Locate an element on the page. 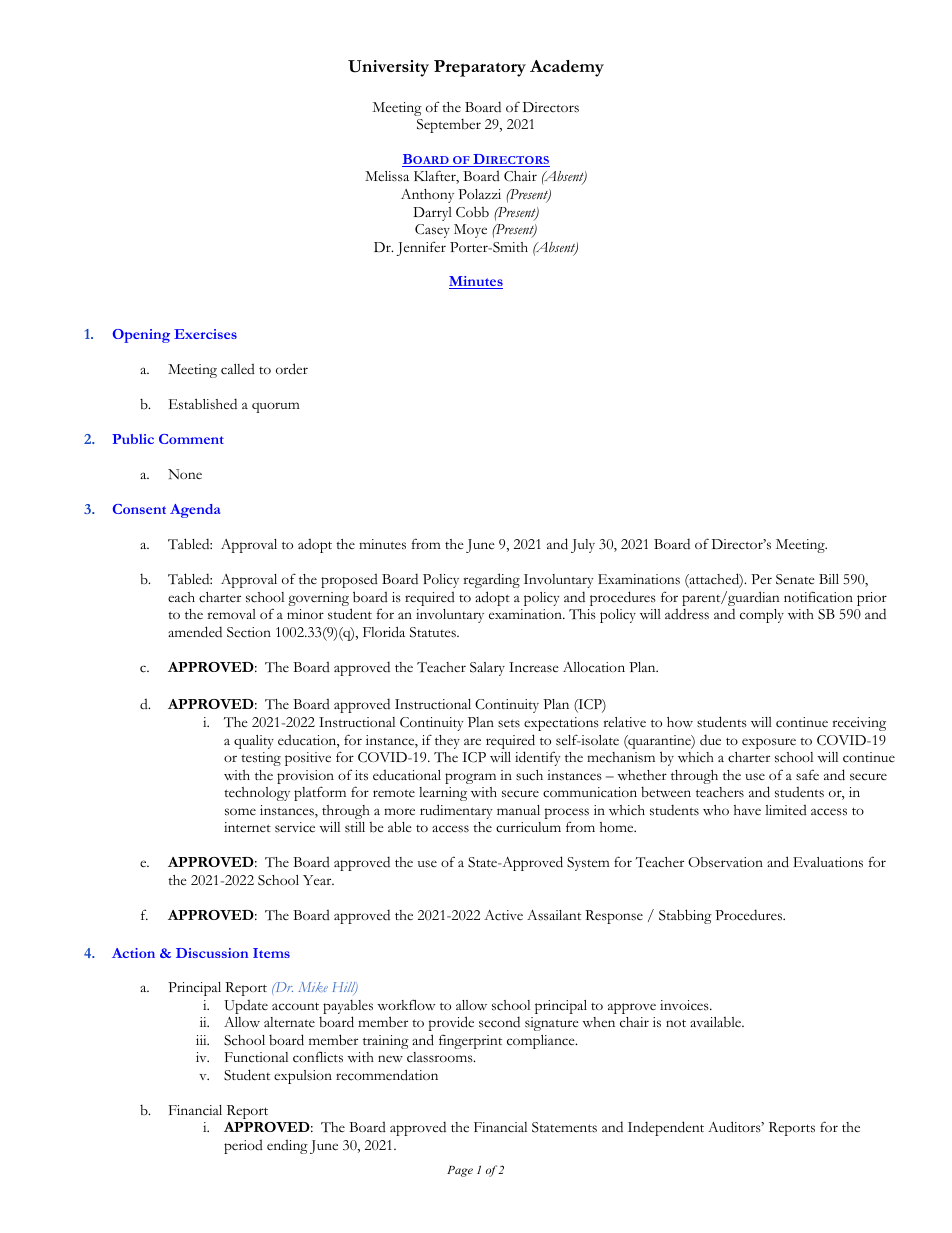 Image resolution: width=952 pixels, height=1233 pixels. Page is located at coordinates (460, 1171).
